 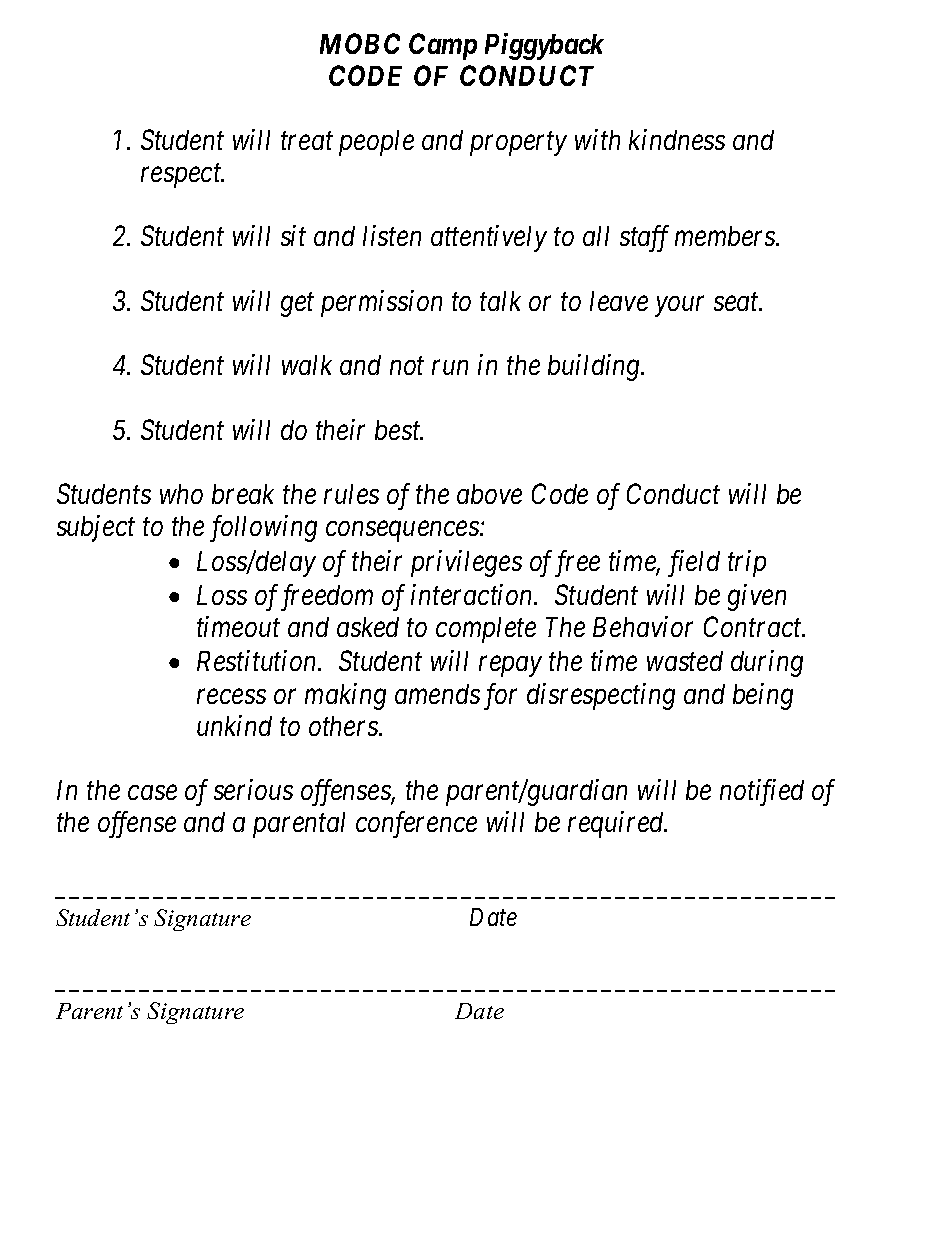 I want to click on get, so click(x=297, y=305).
